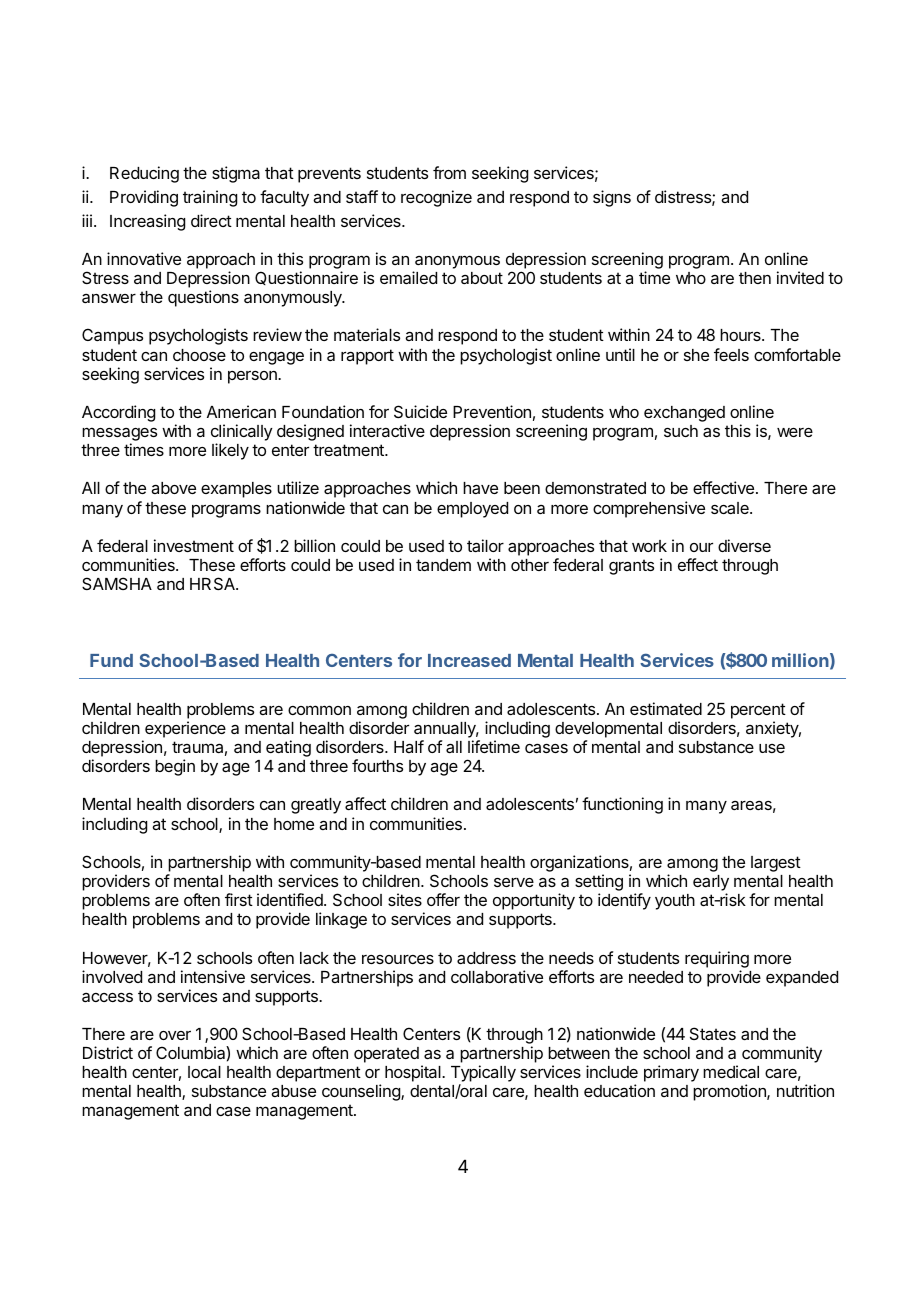 The width and height of the page is (924, 1308). What do you see at coordinates (612, 198) in the page?
I see `signs` at bounding box center [612, 198].
